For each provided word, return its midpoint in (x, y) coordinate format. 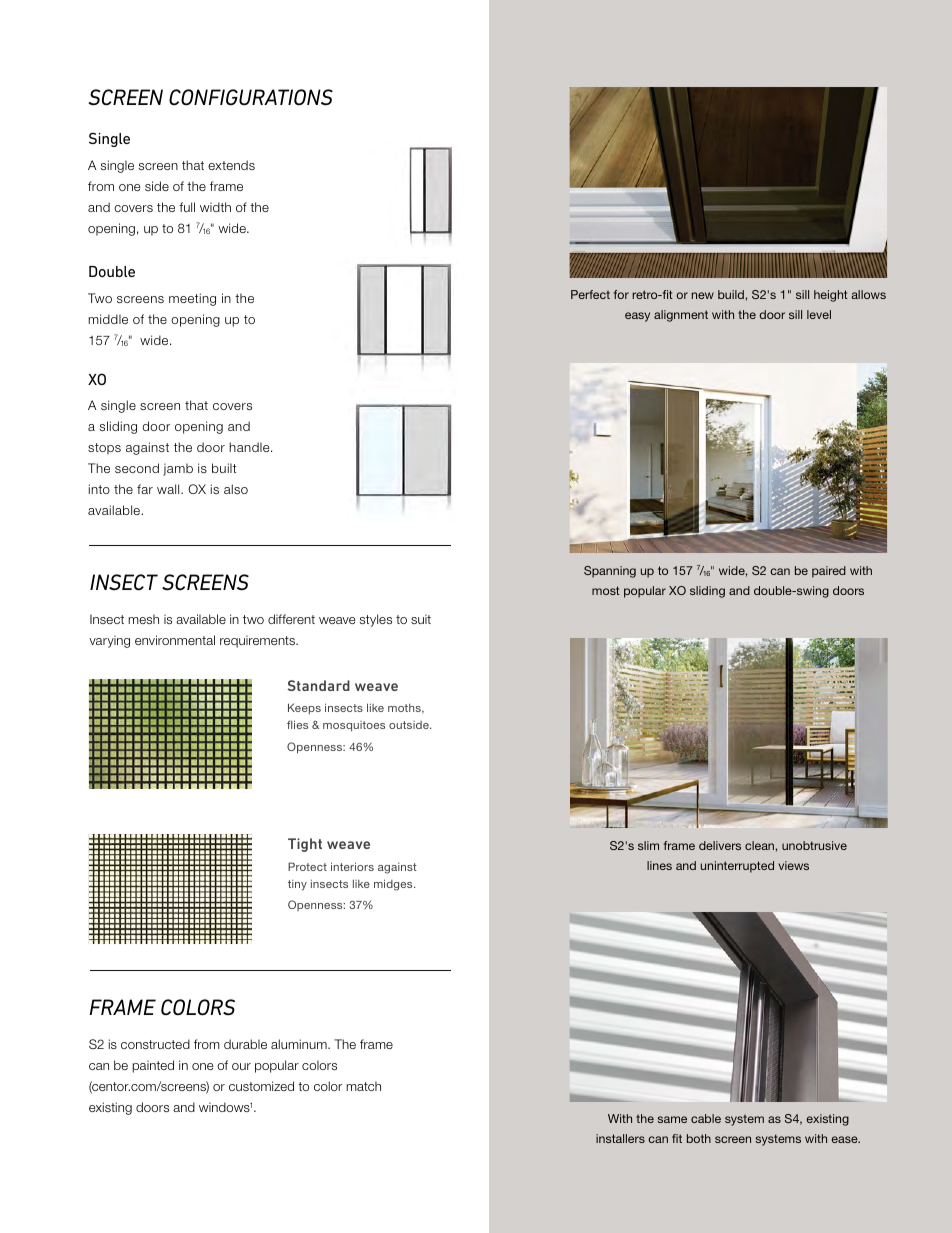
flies (297, 724)
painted (153, 1066)
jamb (178, 469)
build (731, 294)
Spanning (610, 572)
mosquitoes (354, 726)
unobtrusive (814, 845)
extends (231, 165)
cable (706, 1118)
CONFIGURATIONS (251, 97)
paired (829, 572)
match (363, 1086)
